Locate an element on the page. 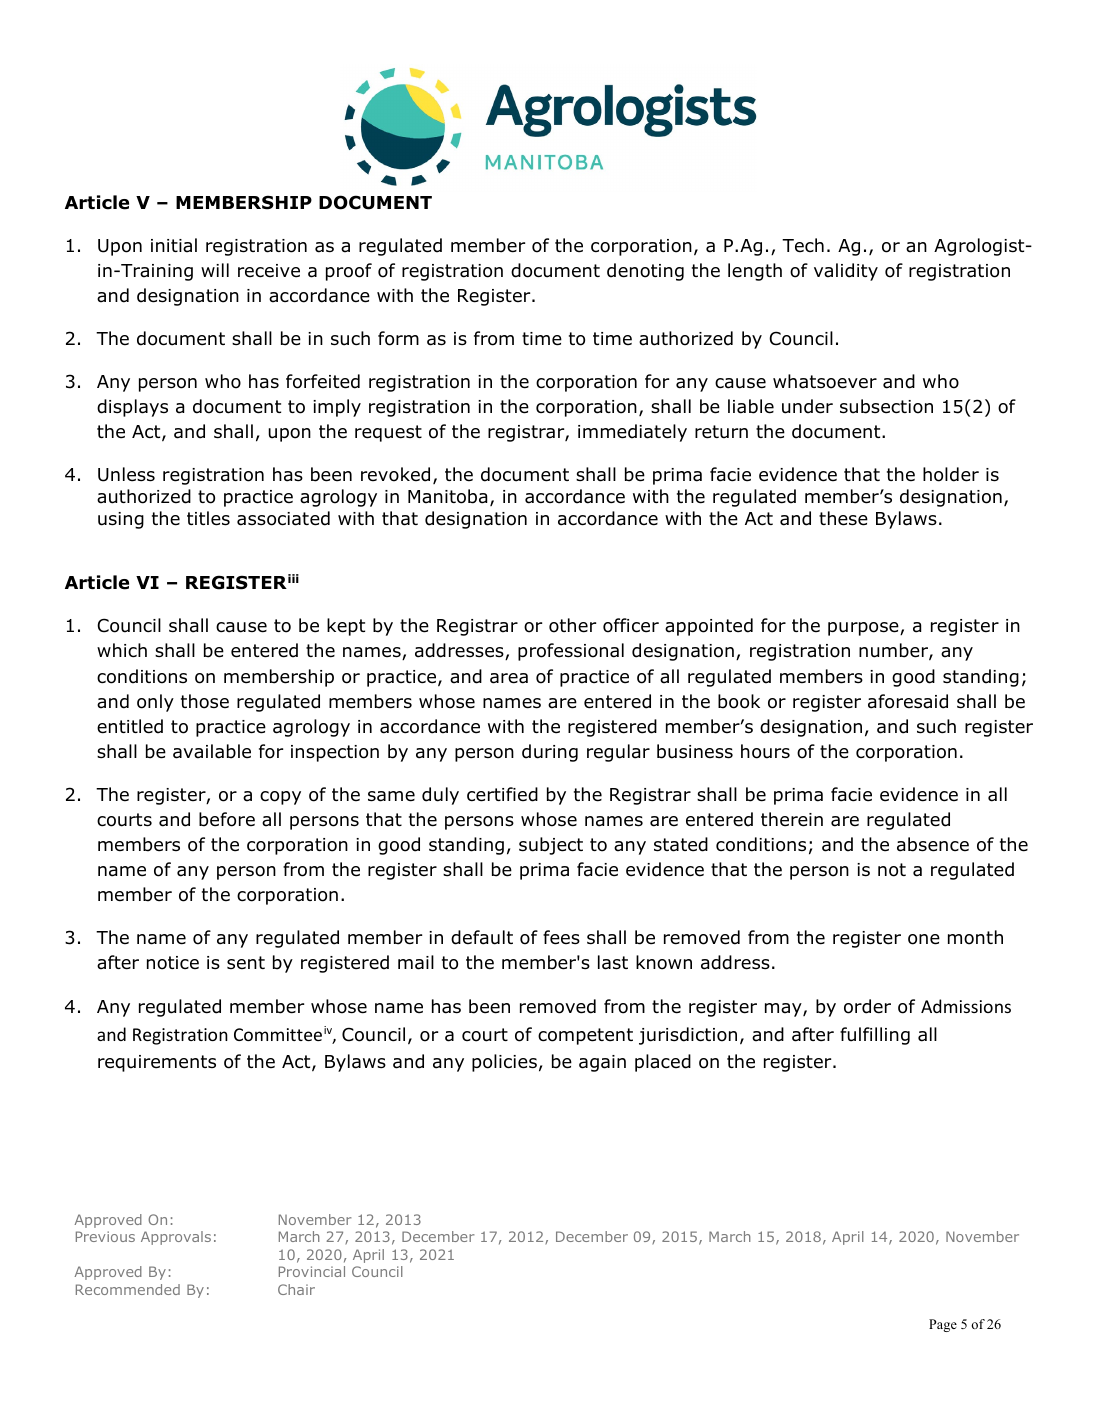  Manitoba is located at coordinates (447, 496).
